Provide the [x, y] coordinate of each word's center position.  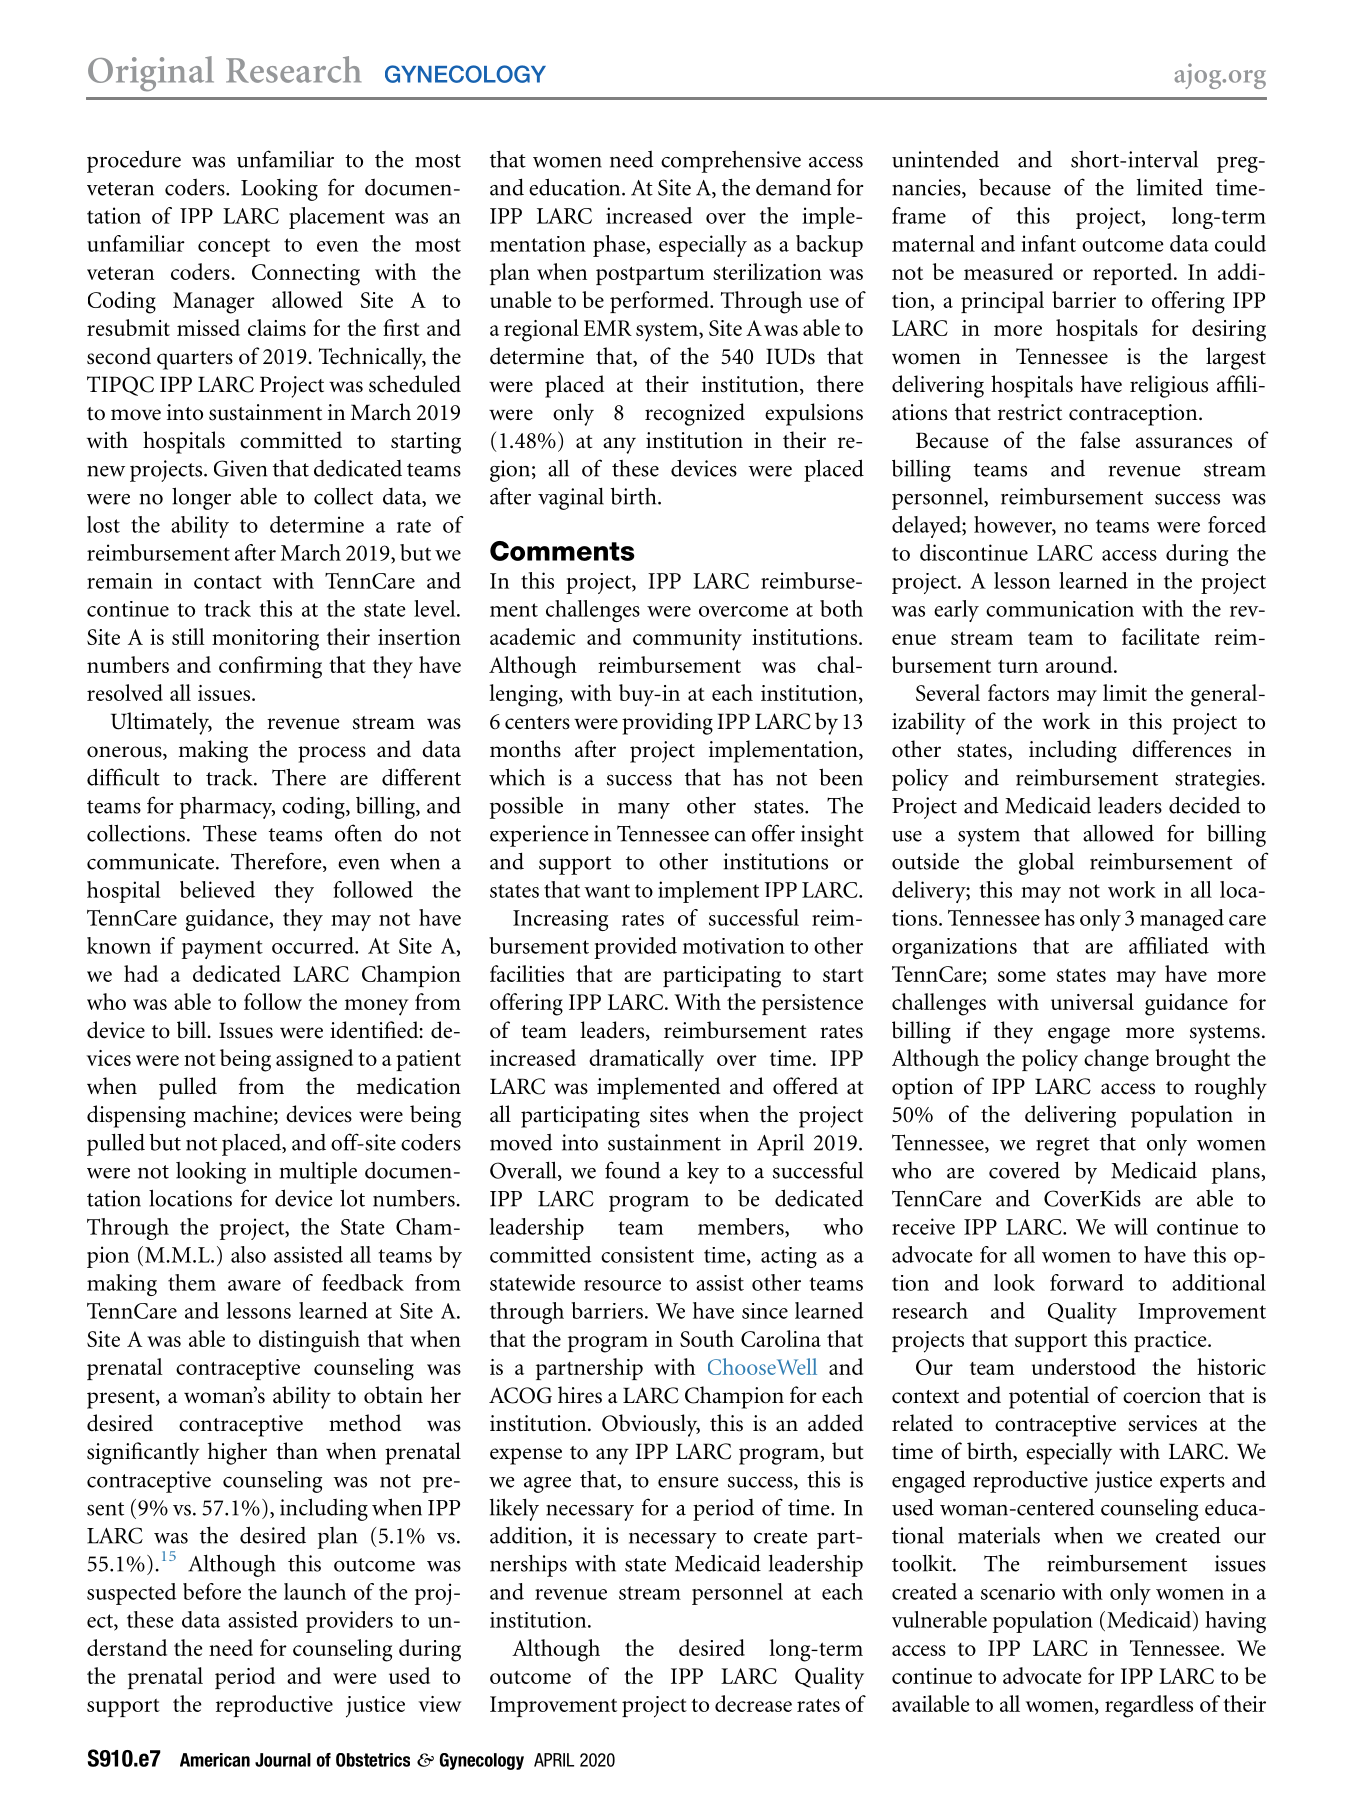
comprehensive [731, 161]
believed [217, 889]
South [707, 1338]
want [607, 891]
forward [1087, 1282]
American [215, 1760]
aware [254, 1285]
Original [151, 73]
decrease [753, 1703]
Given [240, 468]
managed [1182, 920]
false [1100, 440]
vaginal [571, 498]
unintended [945, 159]
